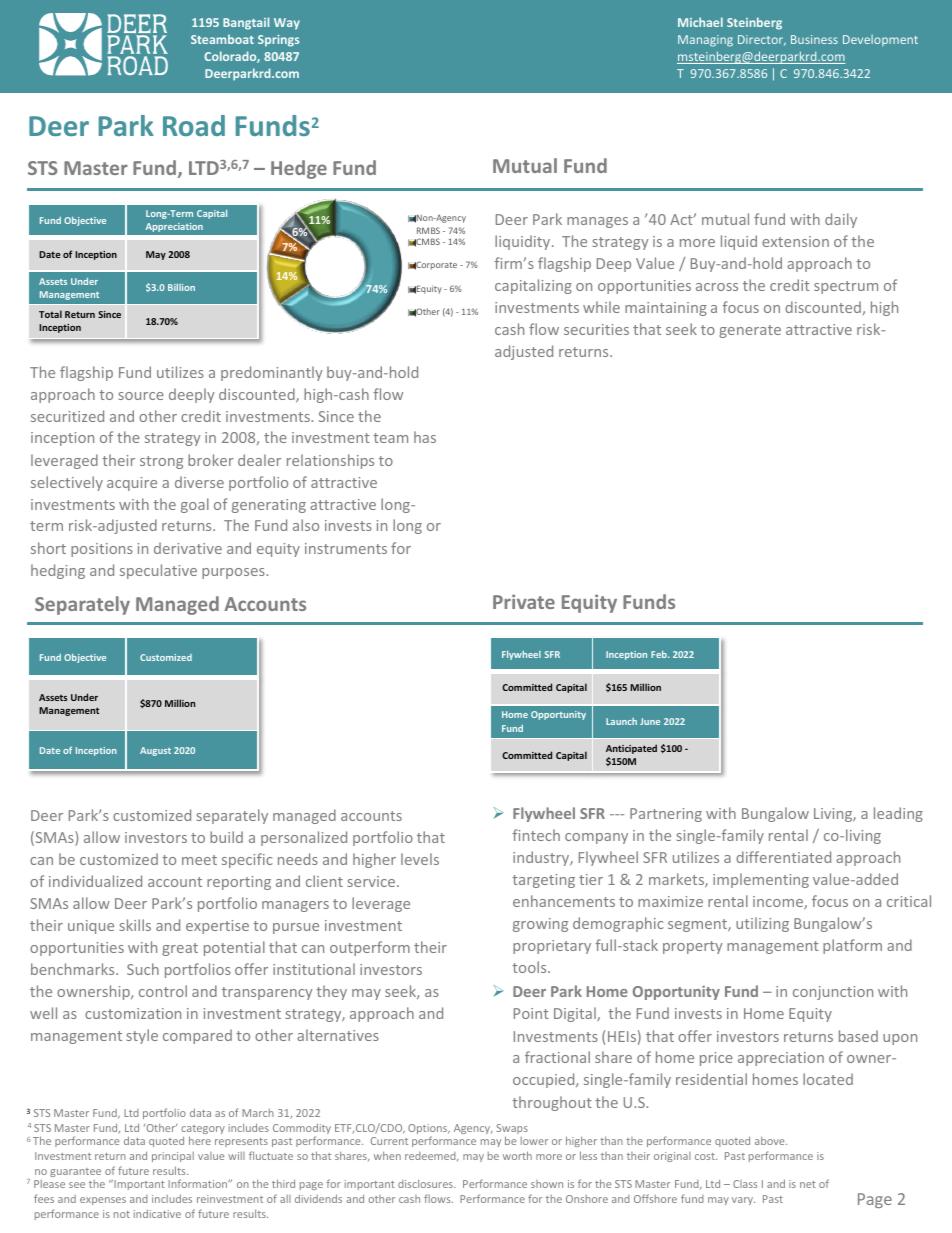 The height and width of the document is (1233, 952). I want to click on disclosures, so click(426, 1183).
